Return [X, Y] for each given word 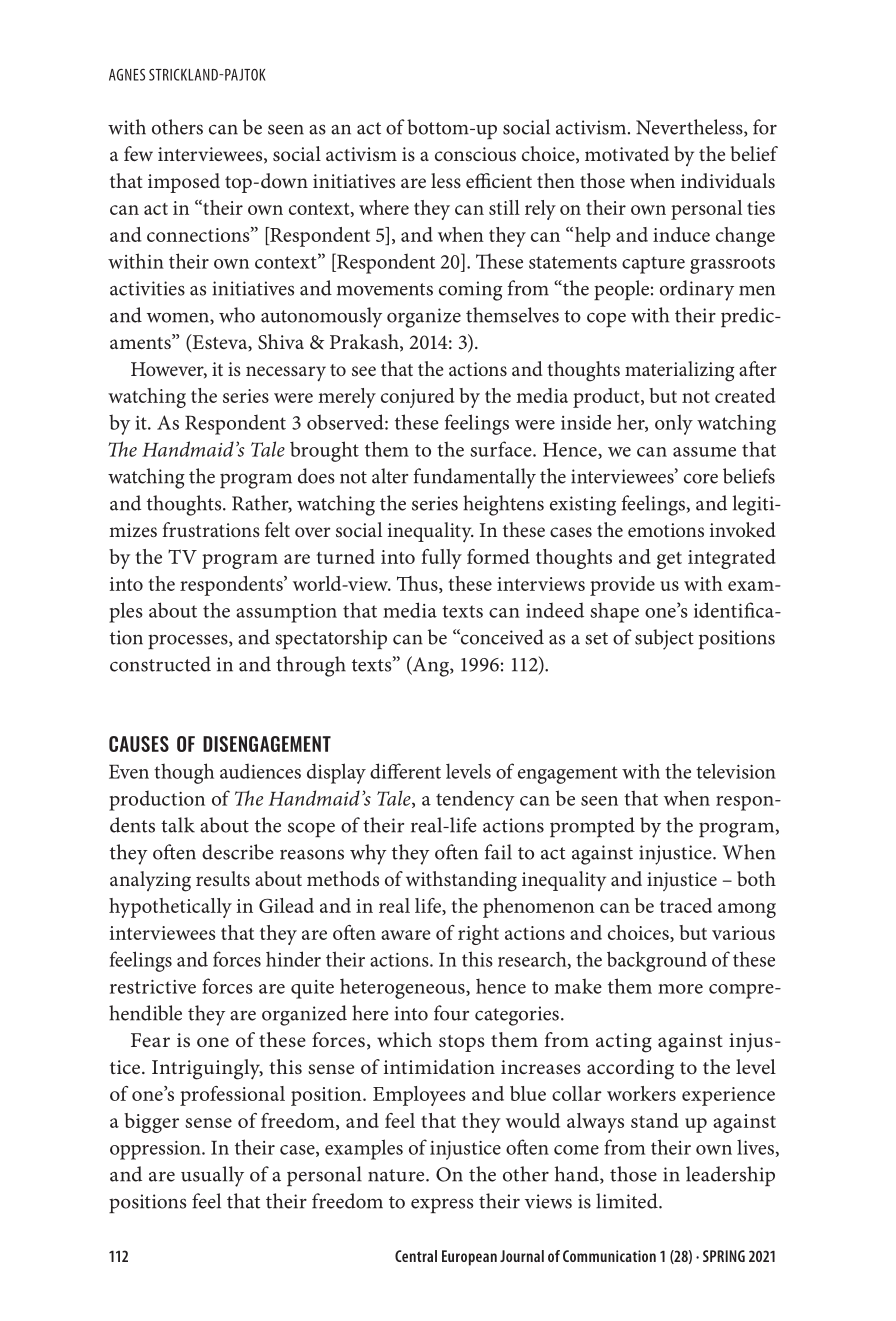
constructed [160, 664]
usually [212, 1176]
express [442, 1205]
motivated [627, 153]
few [138, 153]
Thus [418, 584]
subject [664, 639]
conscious [475, 154]
